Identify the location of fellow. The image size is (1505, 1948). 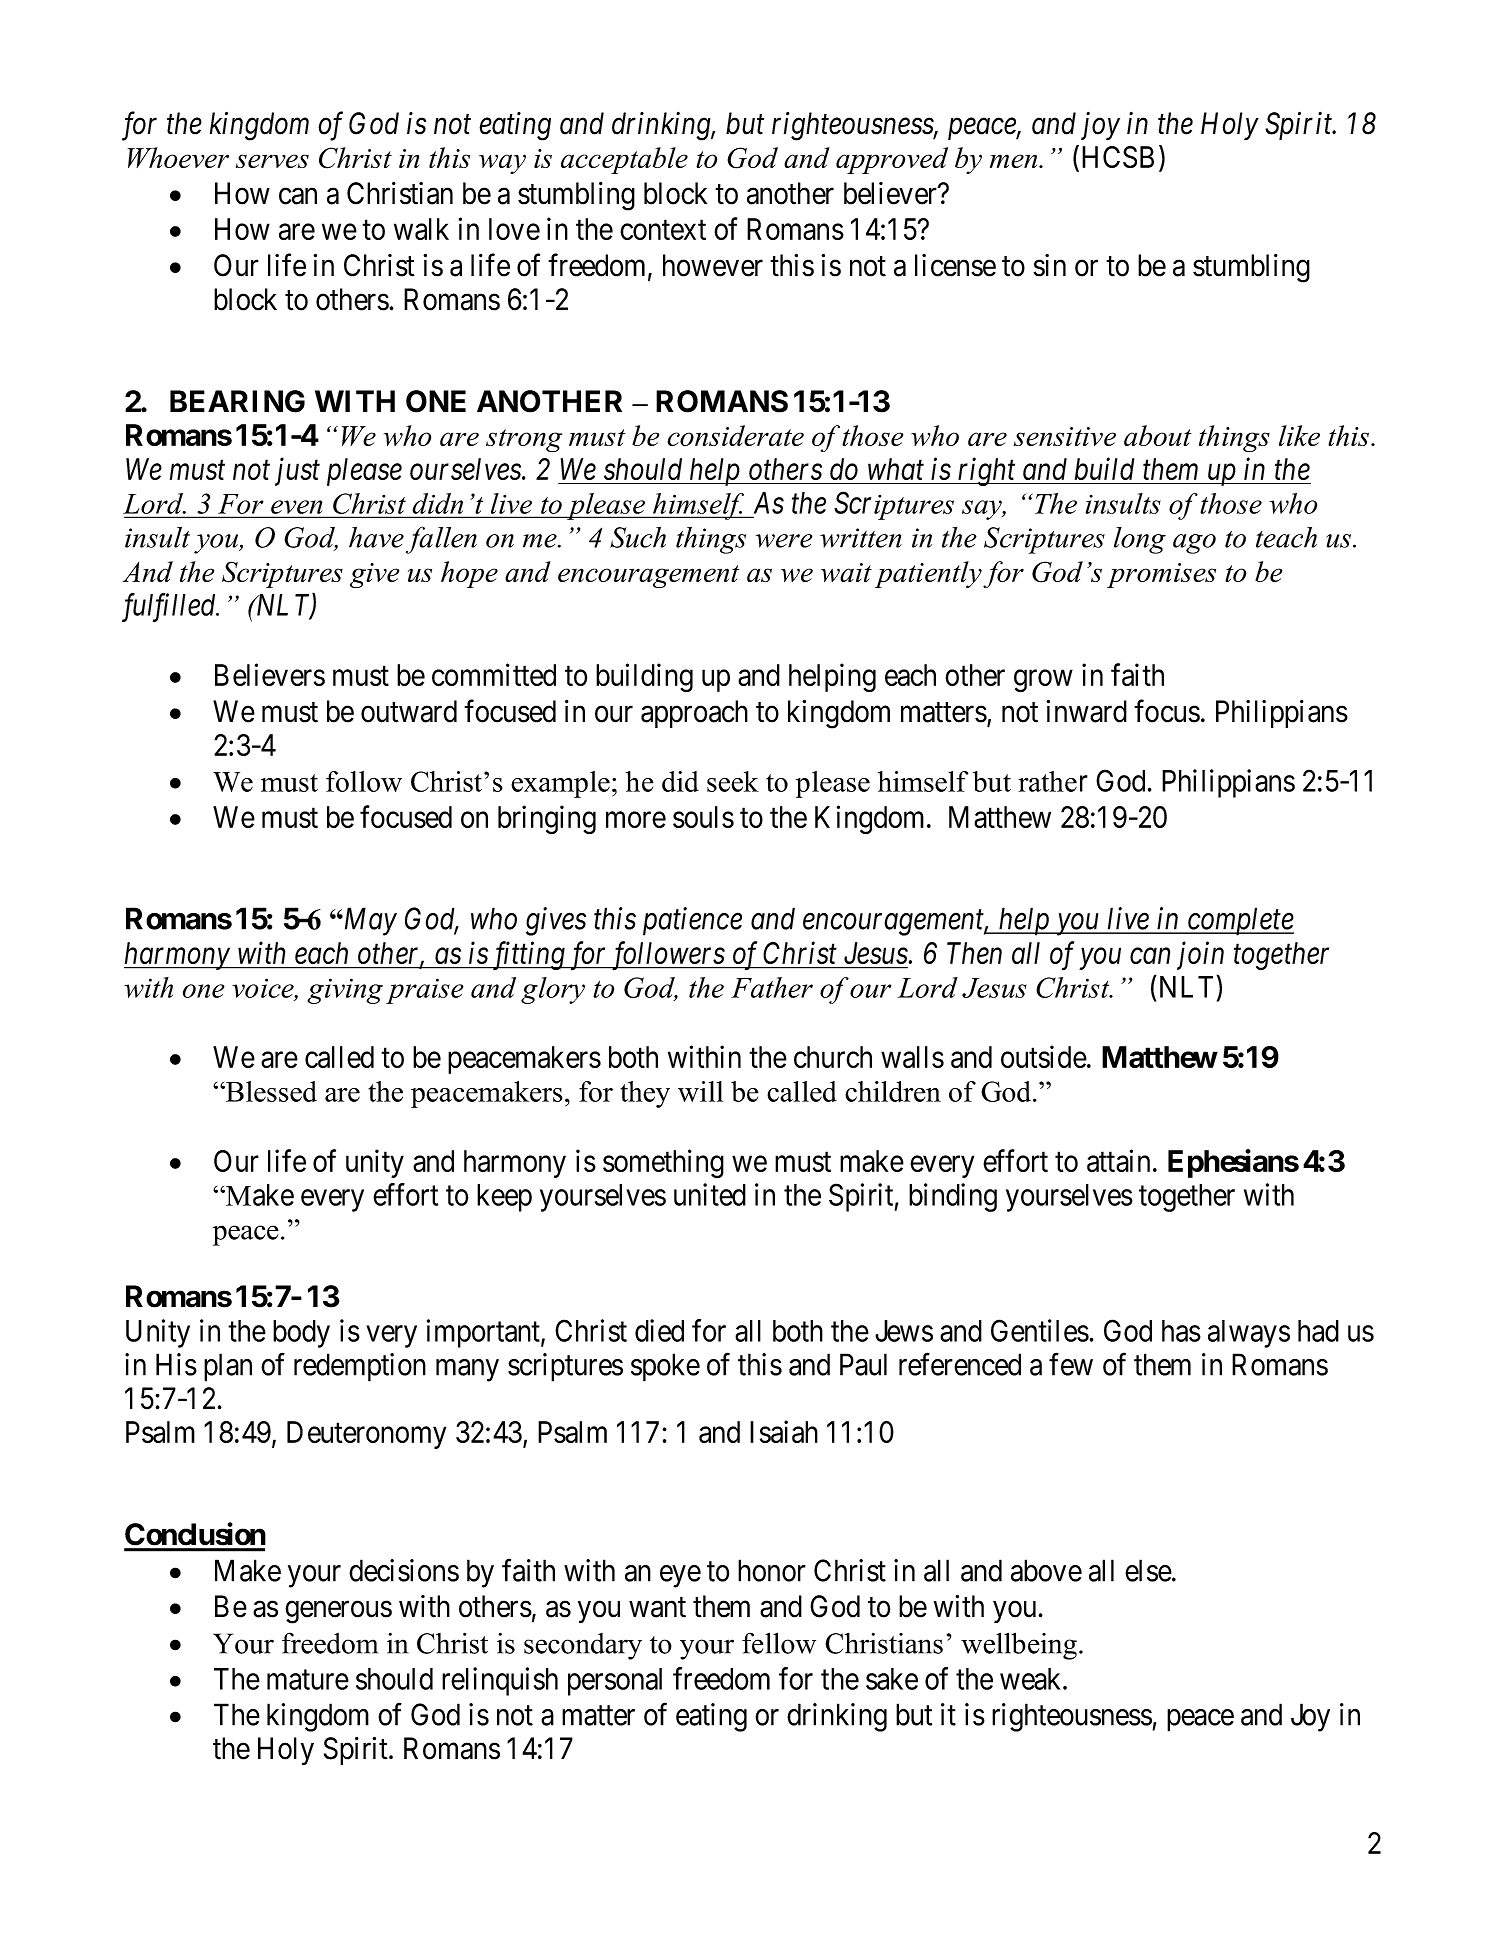
(779, 1643).
